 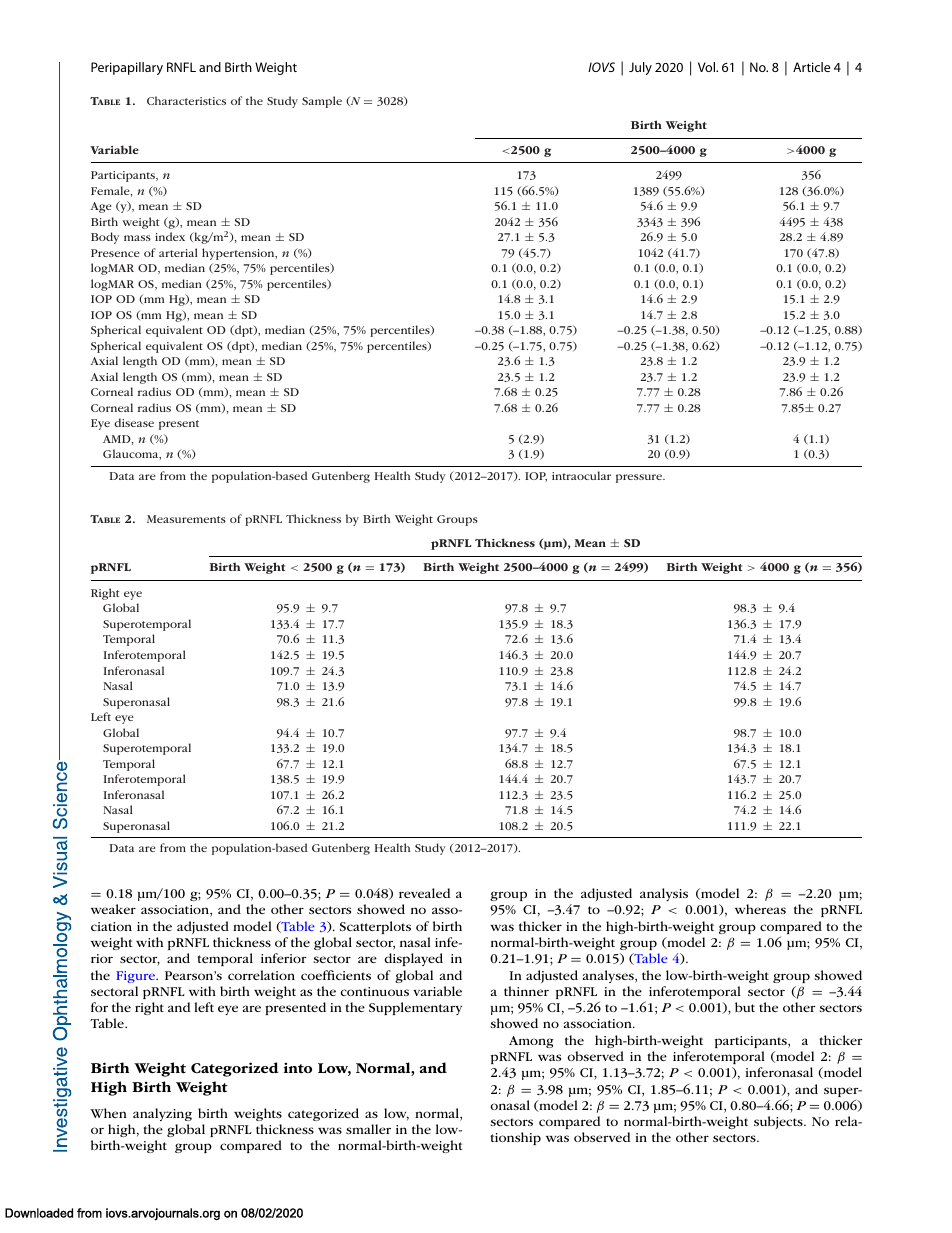 What do you see at coordinates (414, 959) in the screenshot?
I see `displayed` at bounding box center [414, 959].
